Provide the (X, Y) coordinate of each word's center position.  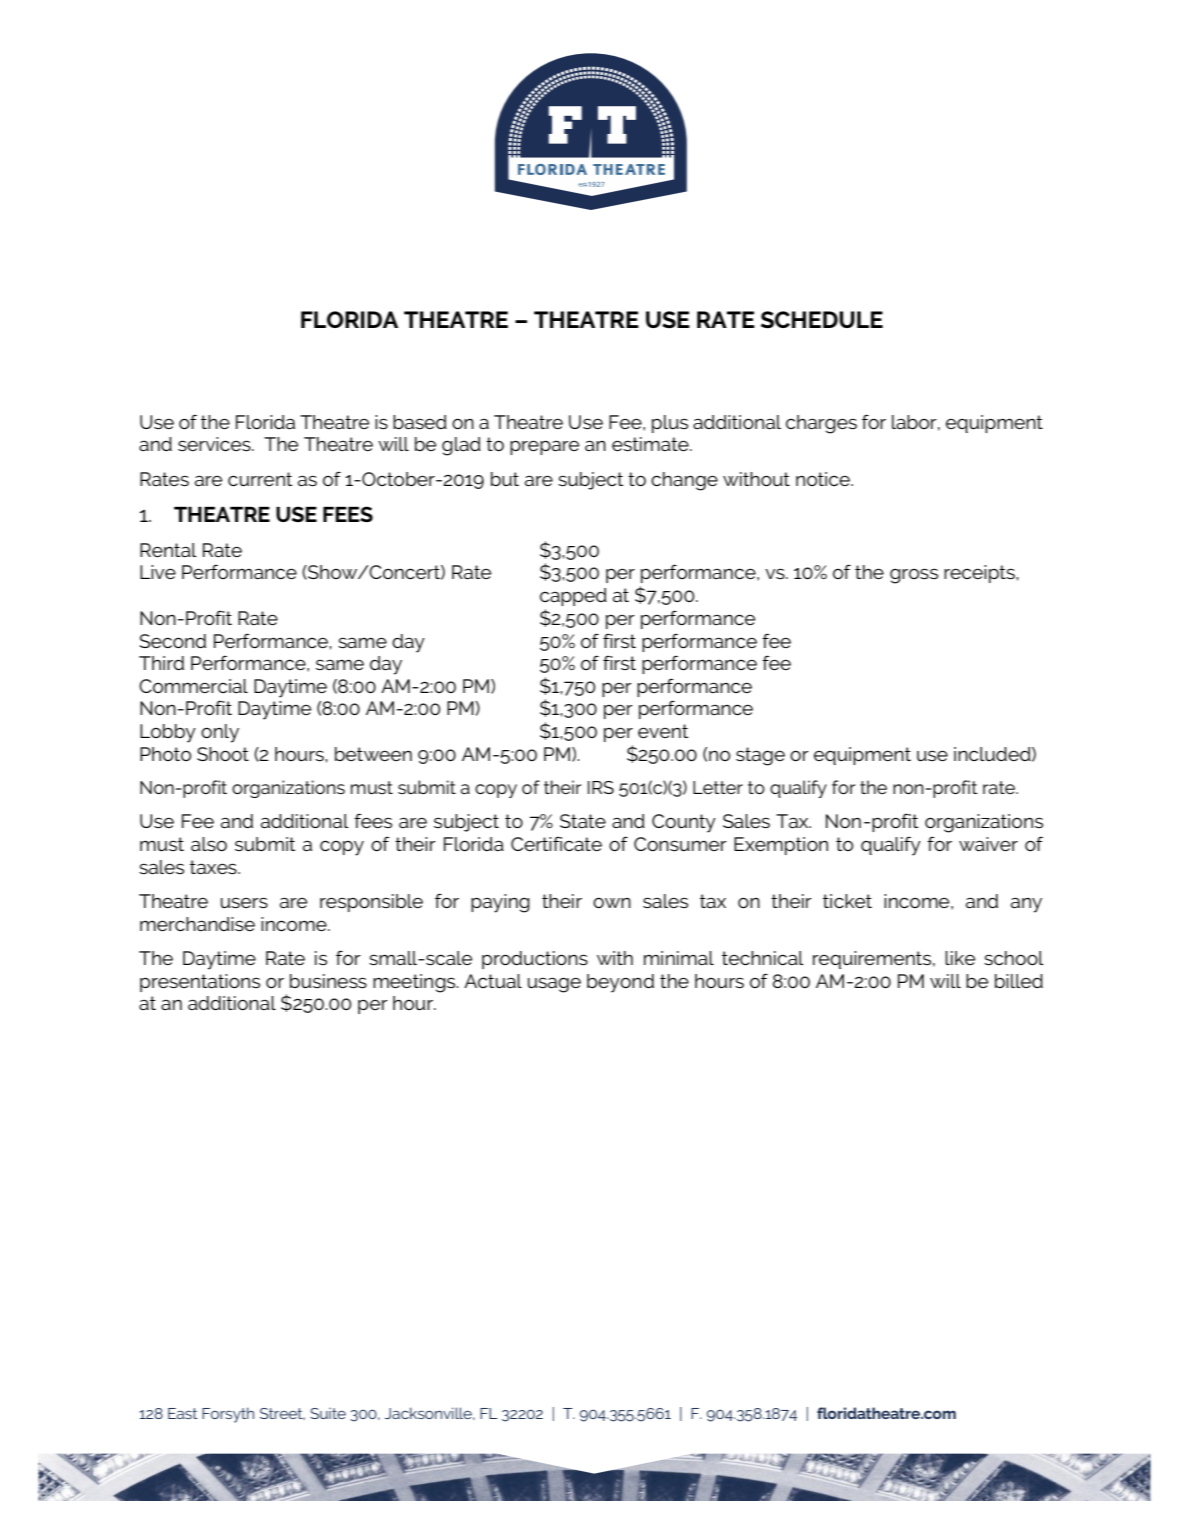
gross (914, 576)
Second (173, 641)
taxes (214, 867)
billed (1019, 981)
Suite (328, 1413)
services (215, 444)
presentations (200, 983)
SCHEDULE (822, 319)
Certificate (556, 843)
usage (554, 985)
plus (670, 424)
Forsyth (228, 1415)
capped (573, 597)
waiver (988, 844)
